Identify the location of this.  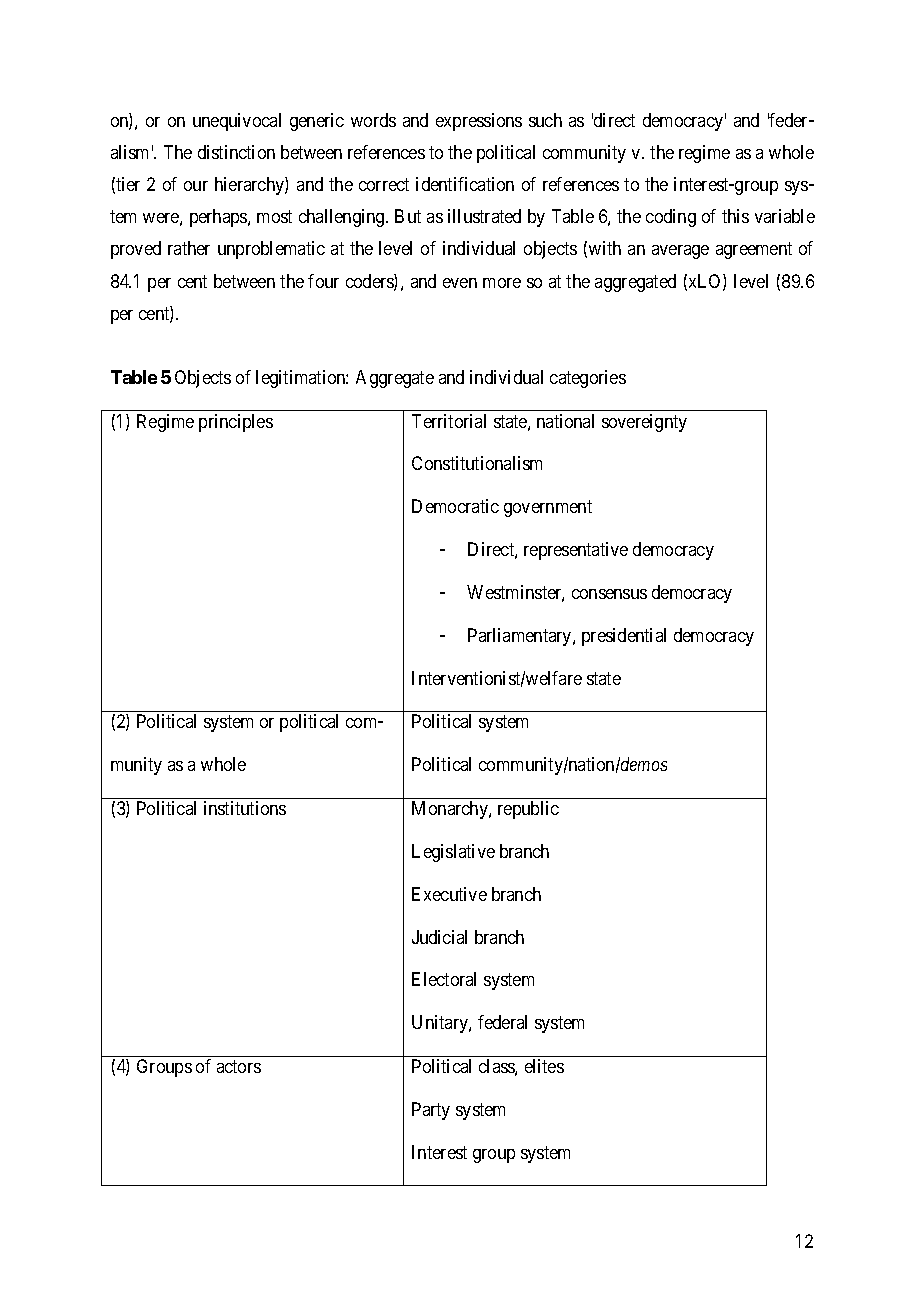
(735, 216).
